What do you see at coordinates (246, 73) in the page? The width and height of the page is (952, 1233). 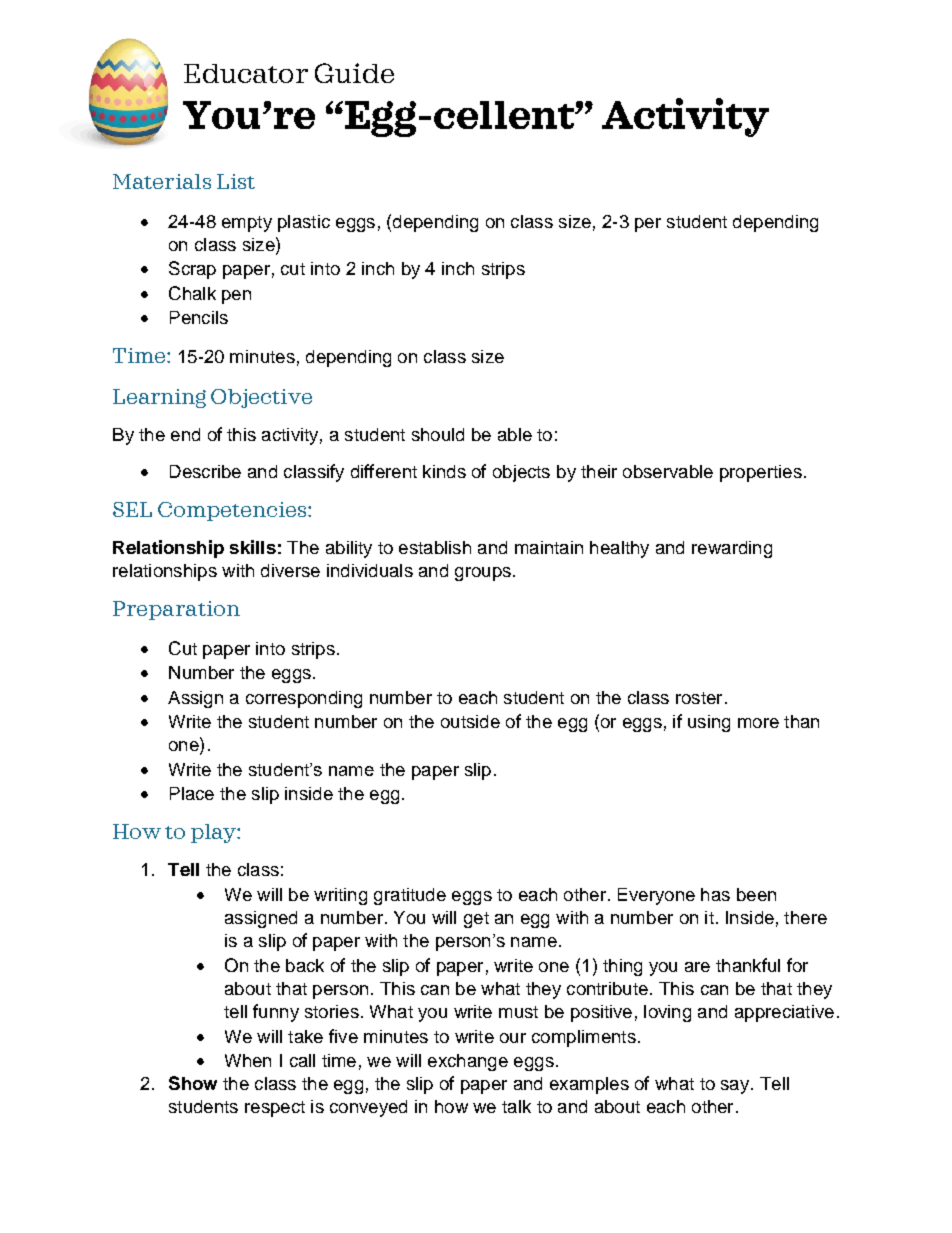 I see `Educator` at bounding box center [246, 73].
